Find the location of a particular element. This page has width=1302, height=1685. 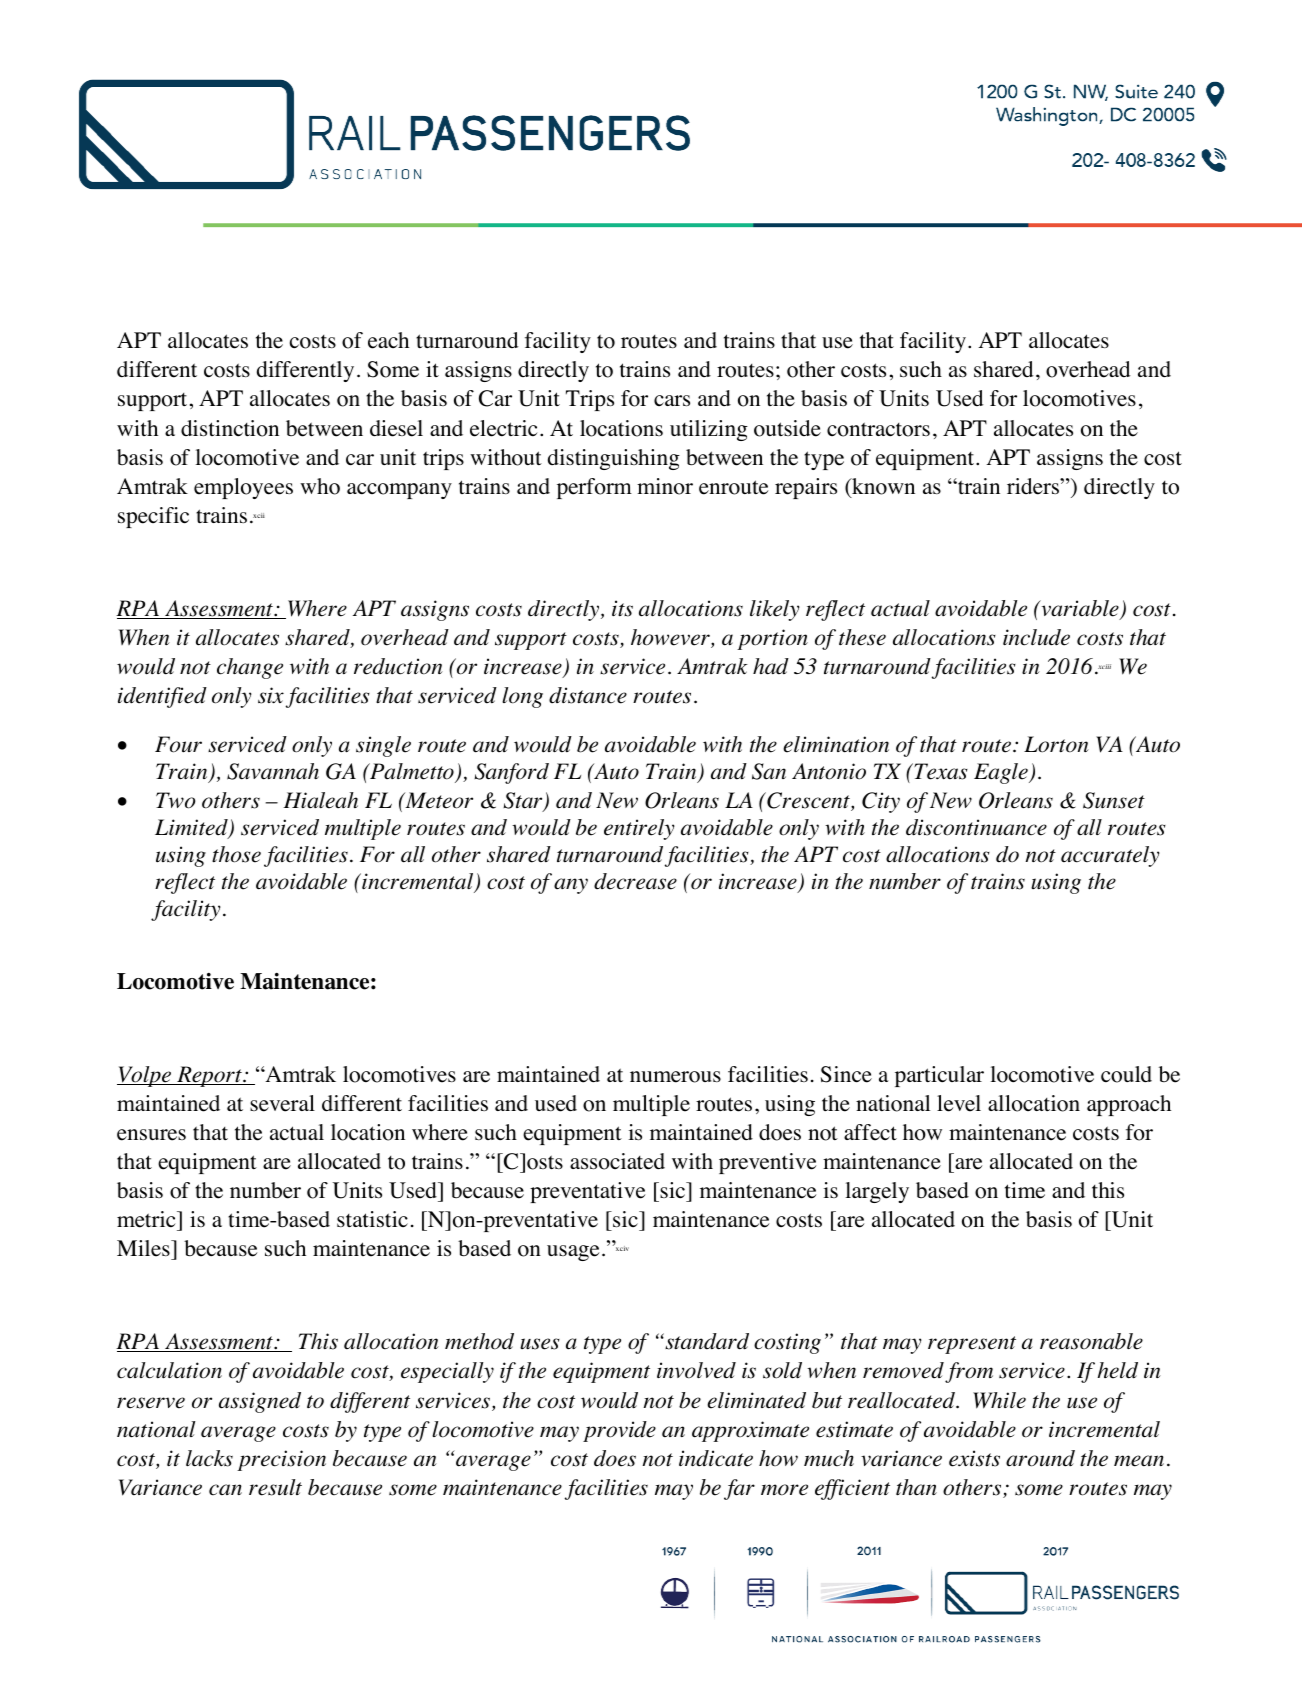

Texas is located at coordinates (940, 771).
